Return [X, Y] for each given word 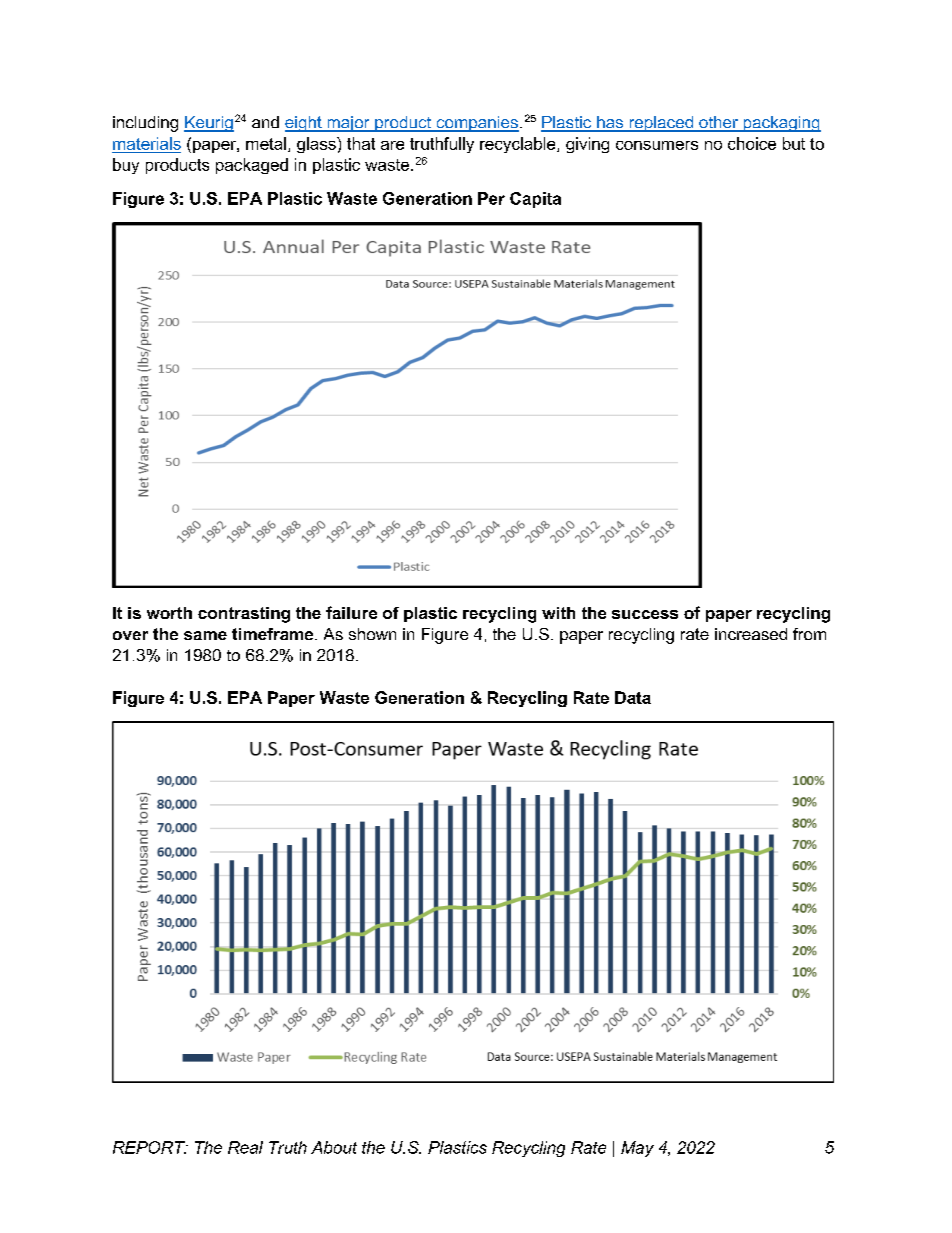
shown [372, 634]
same [205, 635]
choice [752, 143]
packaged [252, 166]
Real [245, 1147]
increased [751, 634]
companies [476, 124]
